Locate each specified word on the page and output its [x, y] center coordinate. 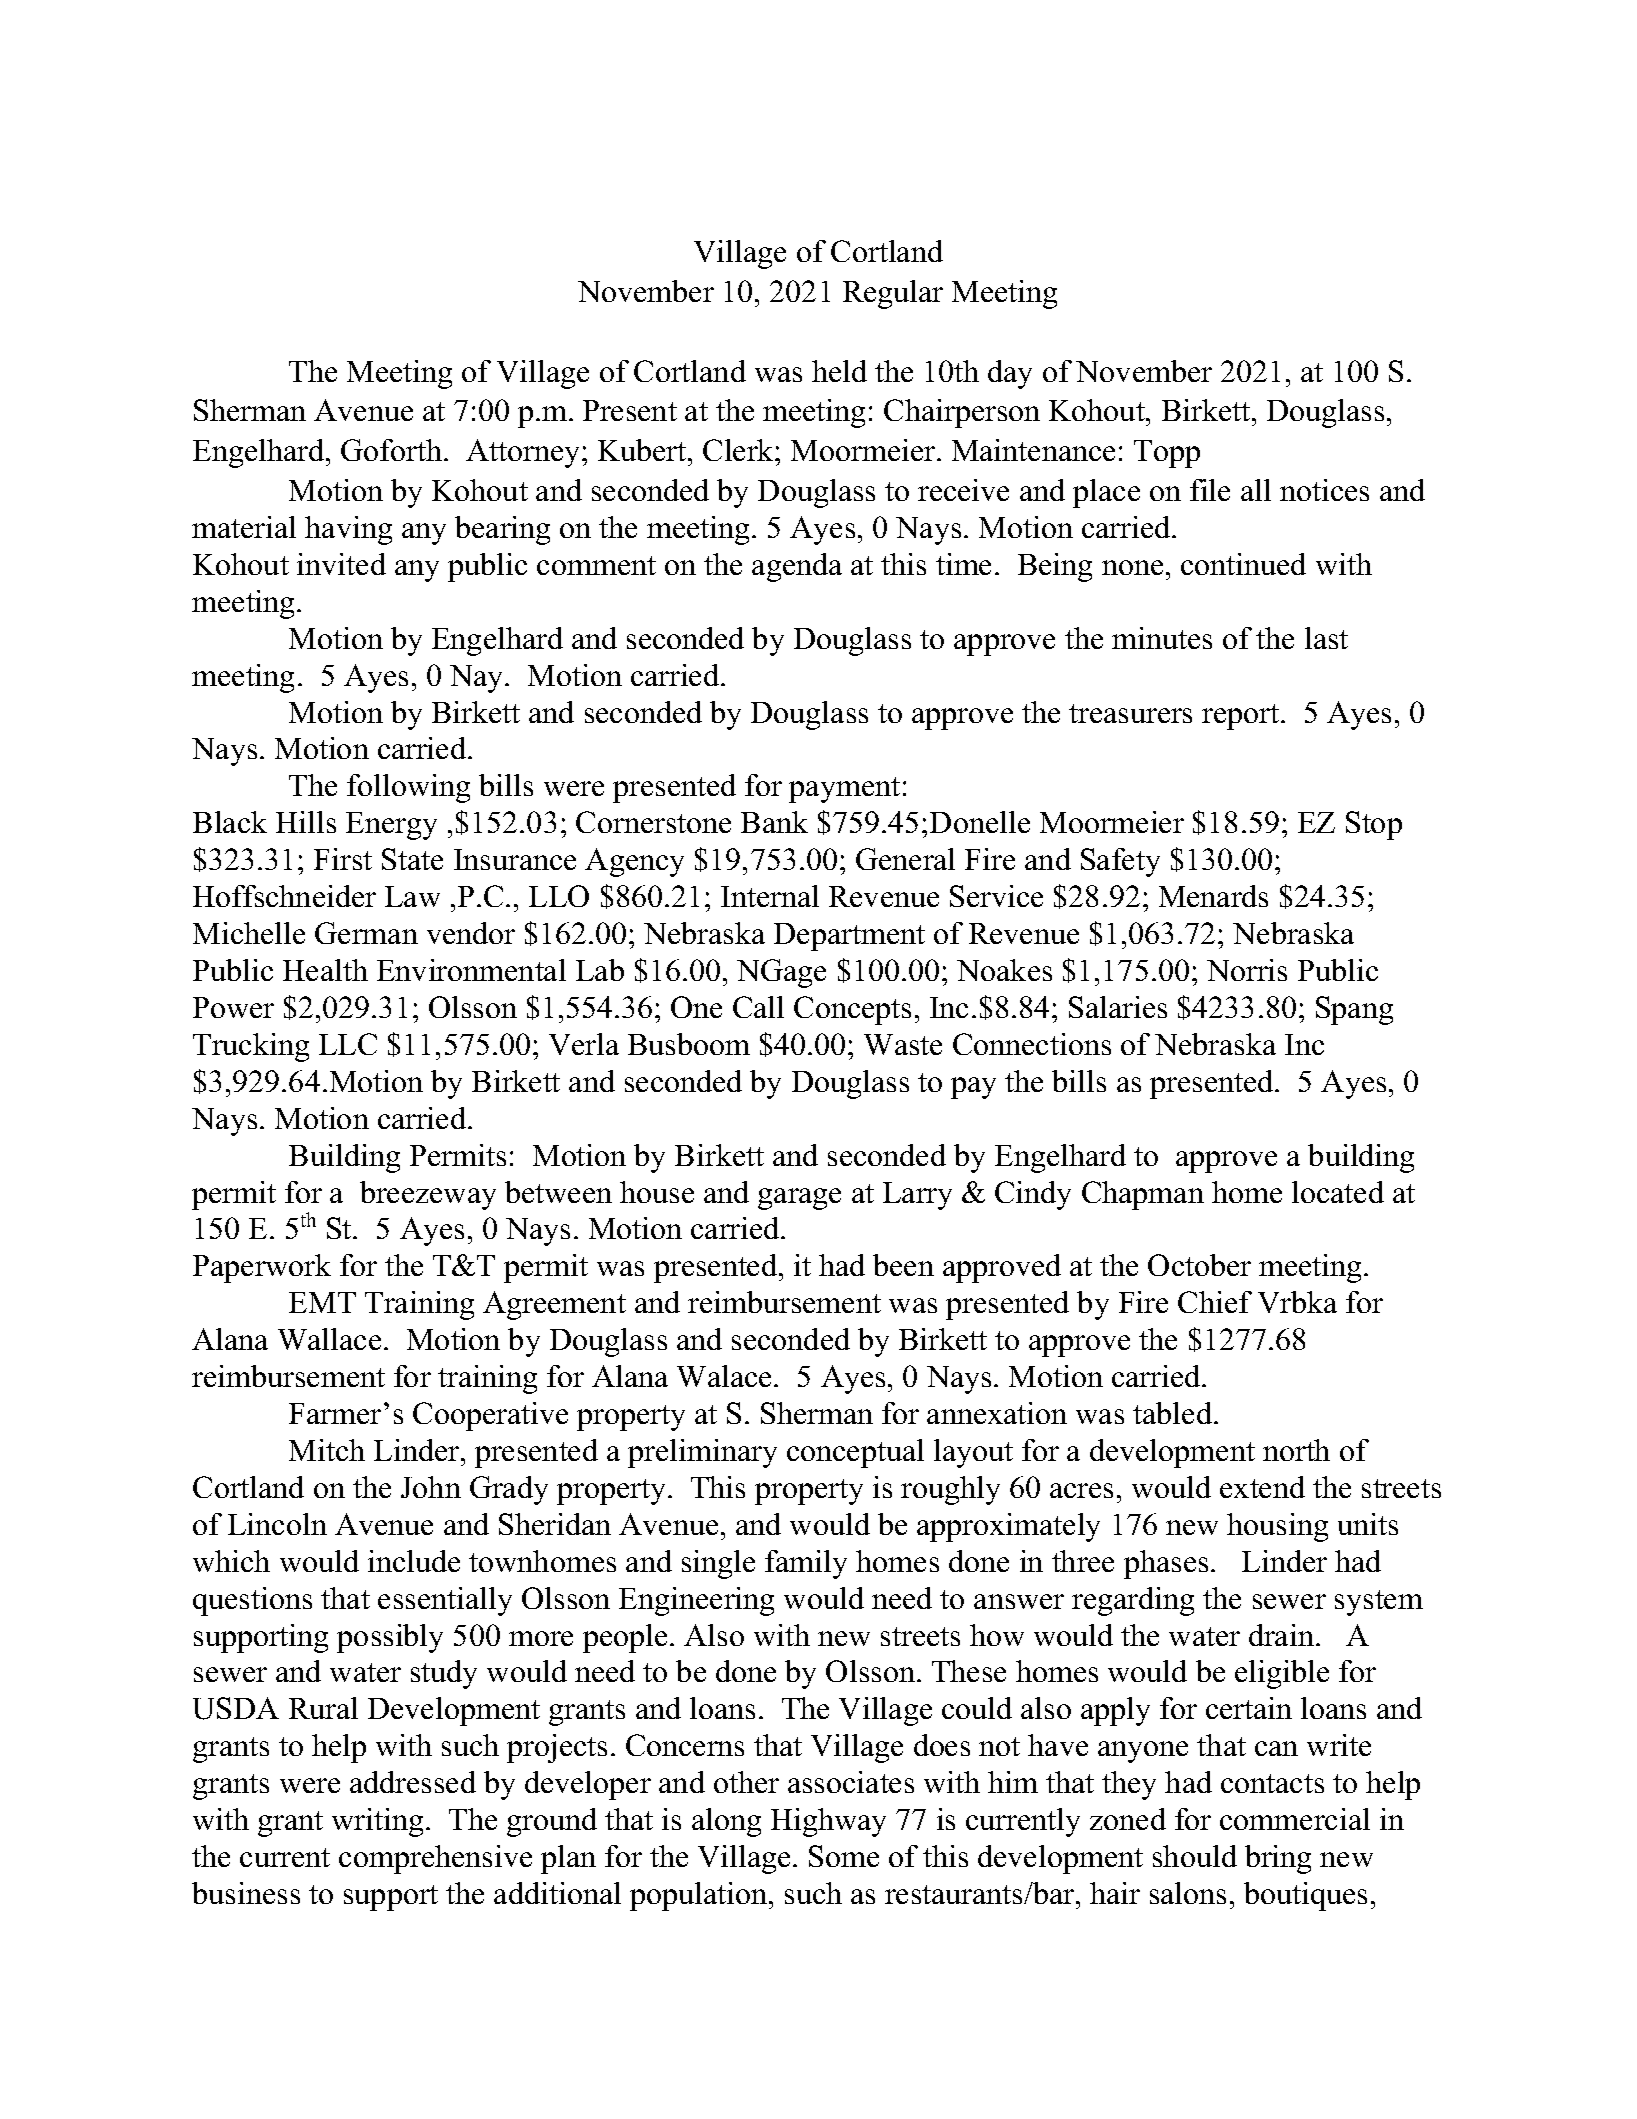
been [903, 1265]
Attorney [524, 453]
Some [844, 1856]
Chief [1215, 1302]
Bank [774, 822]
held [839, 371]
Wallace [329, 1339]
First [343, 859]
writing [377, 1822]
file [1210, 490]
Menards [1213, 896]
